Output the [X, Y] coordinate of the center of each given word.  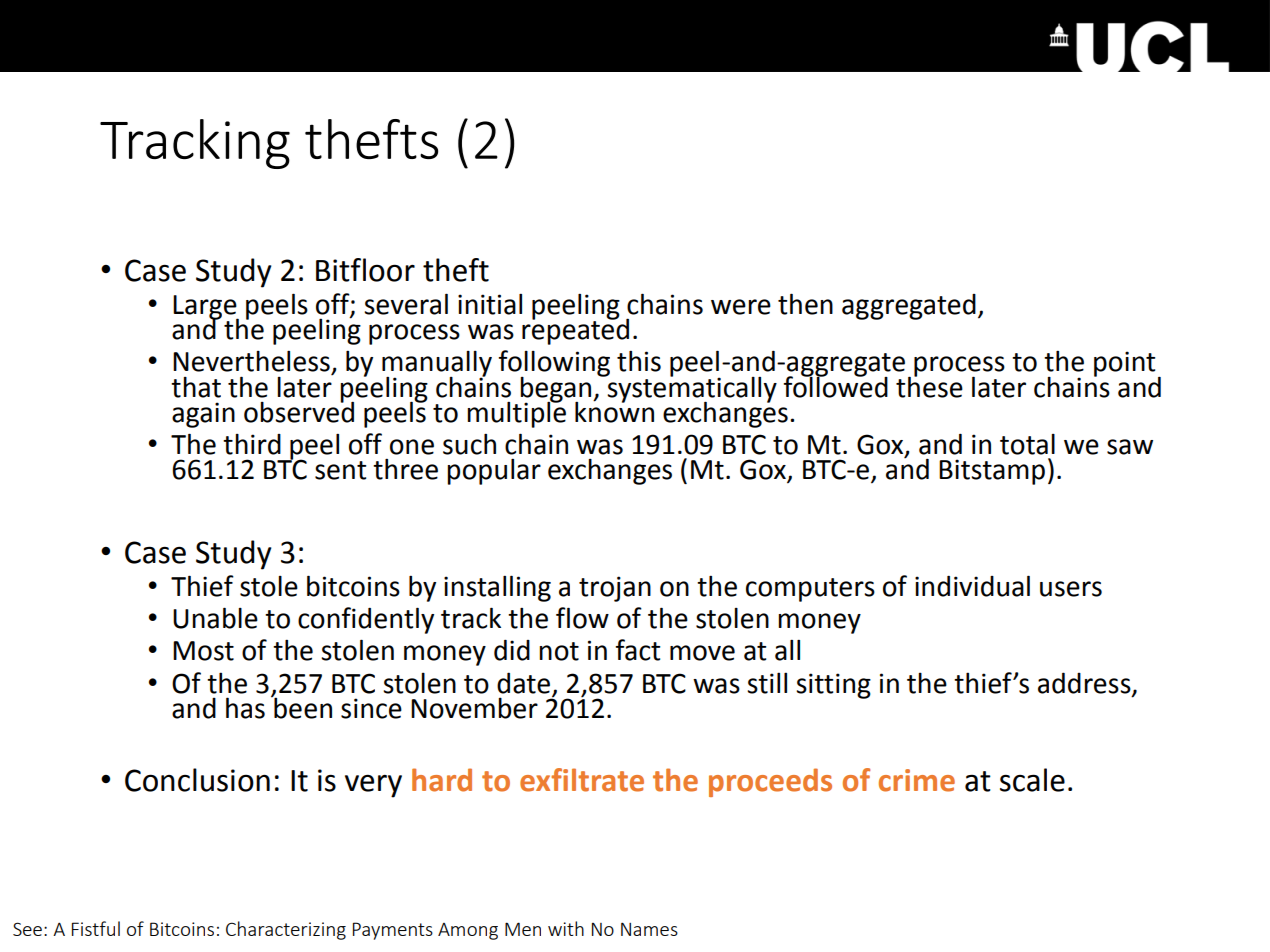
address [1085, 683]
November [474, 708]
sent [340, 470]
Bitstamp [992, 472]
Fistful [96, 928]
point [1124, 364]
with [566, 928]
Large [206, 308]
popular [494, 472]
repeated [575, 330]
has [245, 708]
